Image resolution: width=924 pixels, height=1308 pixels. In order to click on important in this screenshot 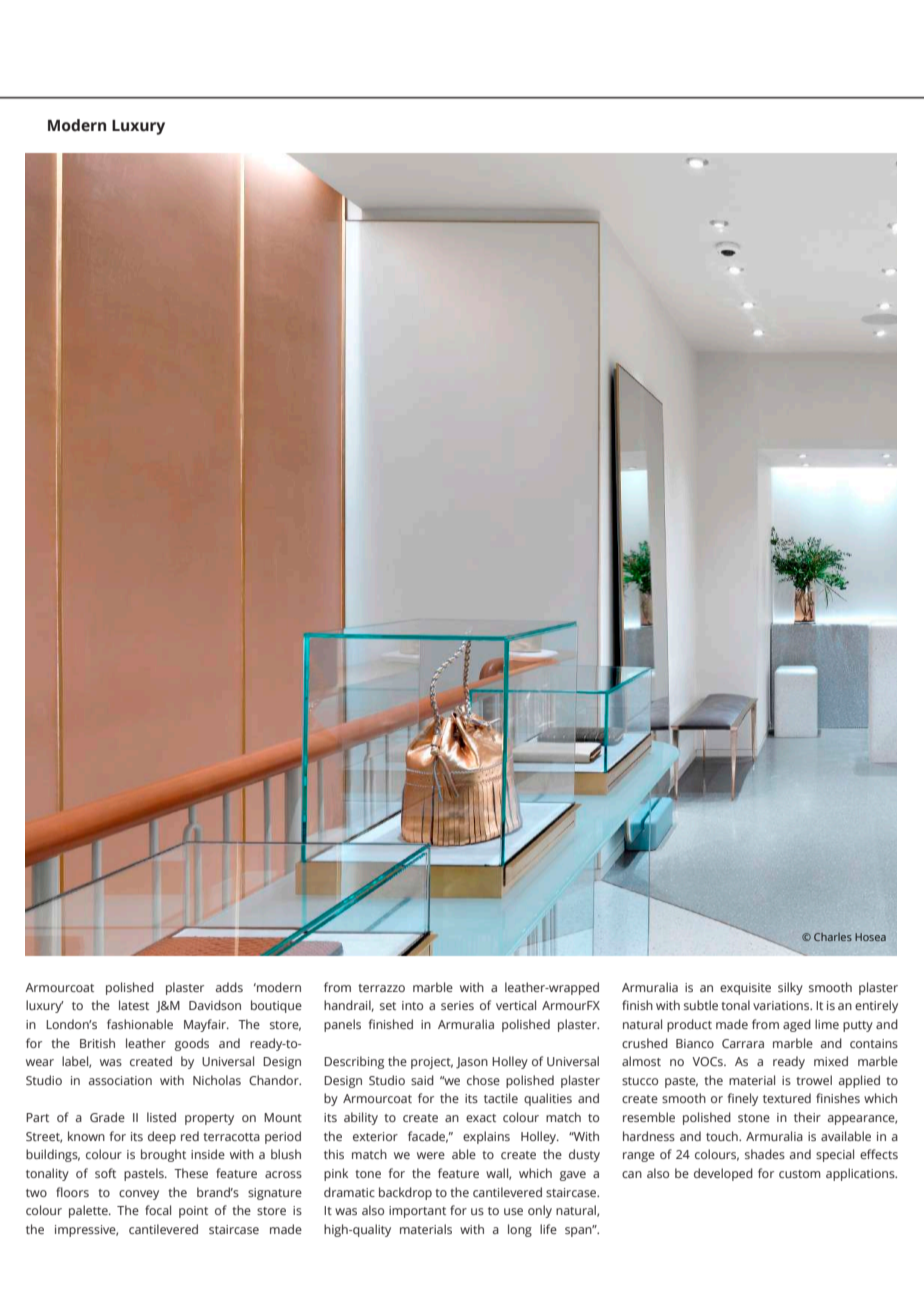, I will do `click(417, 1212)`.
